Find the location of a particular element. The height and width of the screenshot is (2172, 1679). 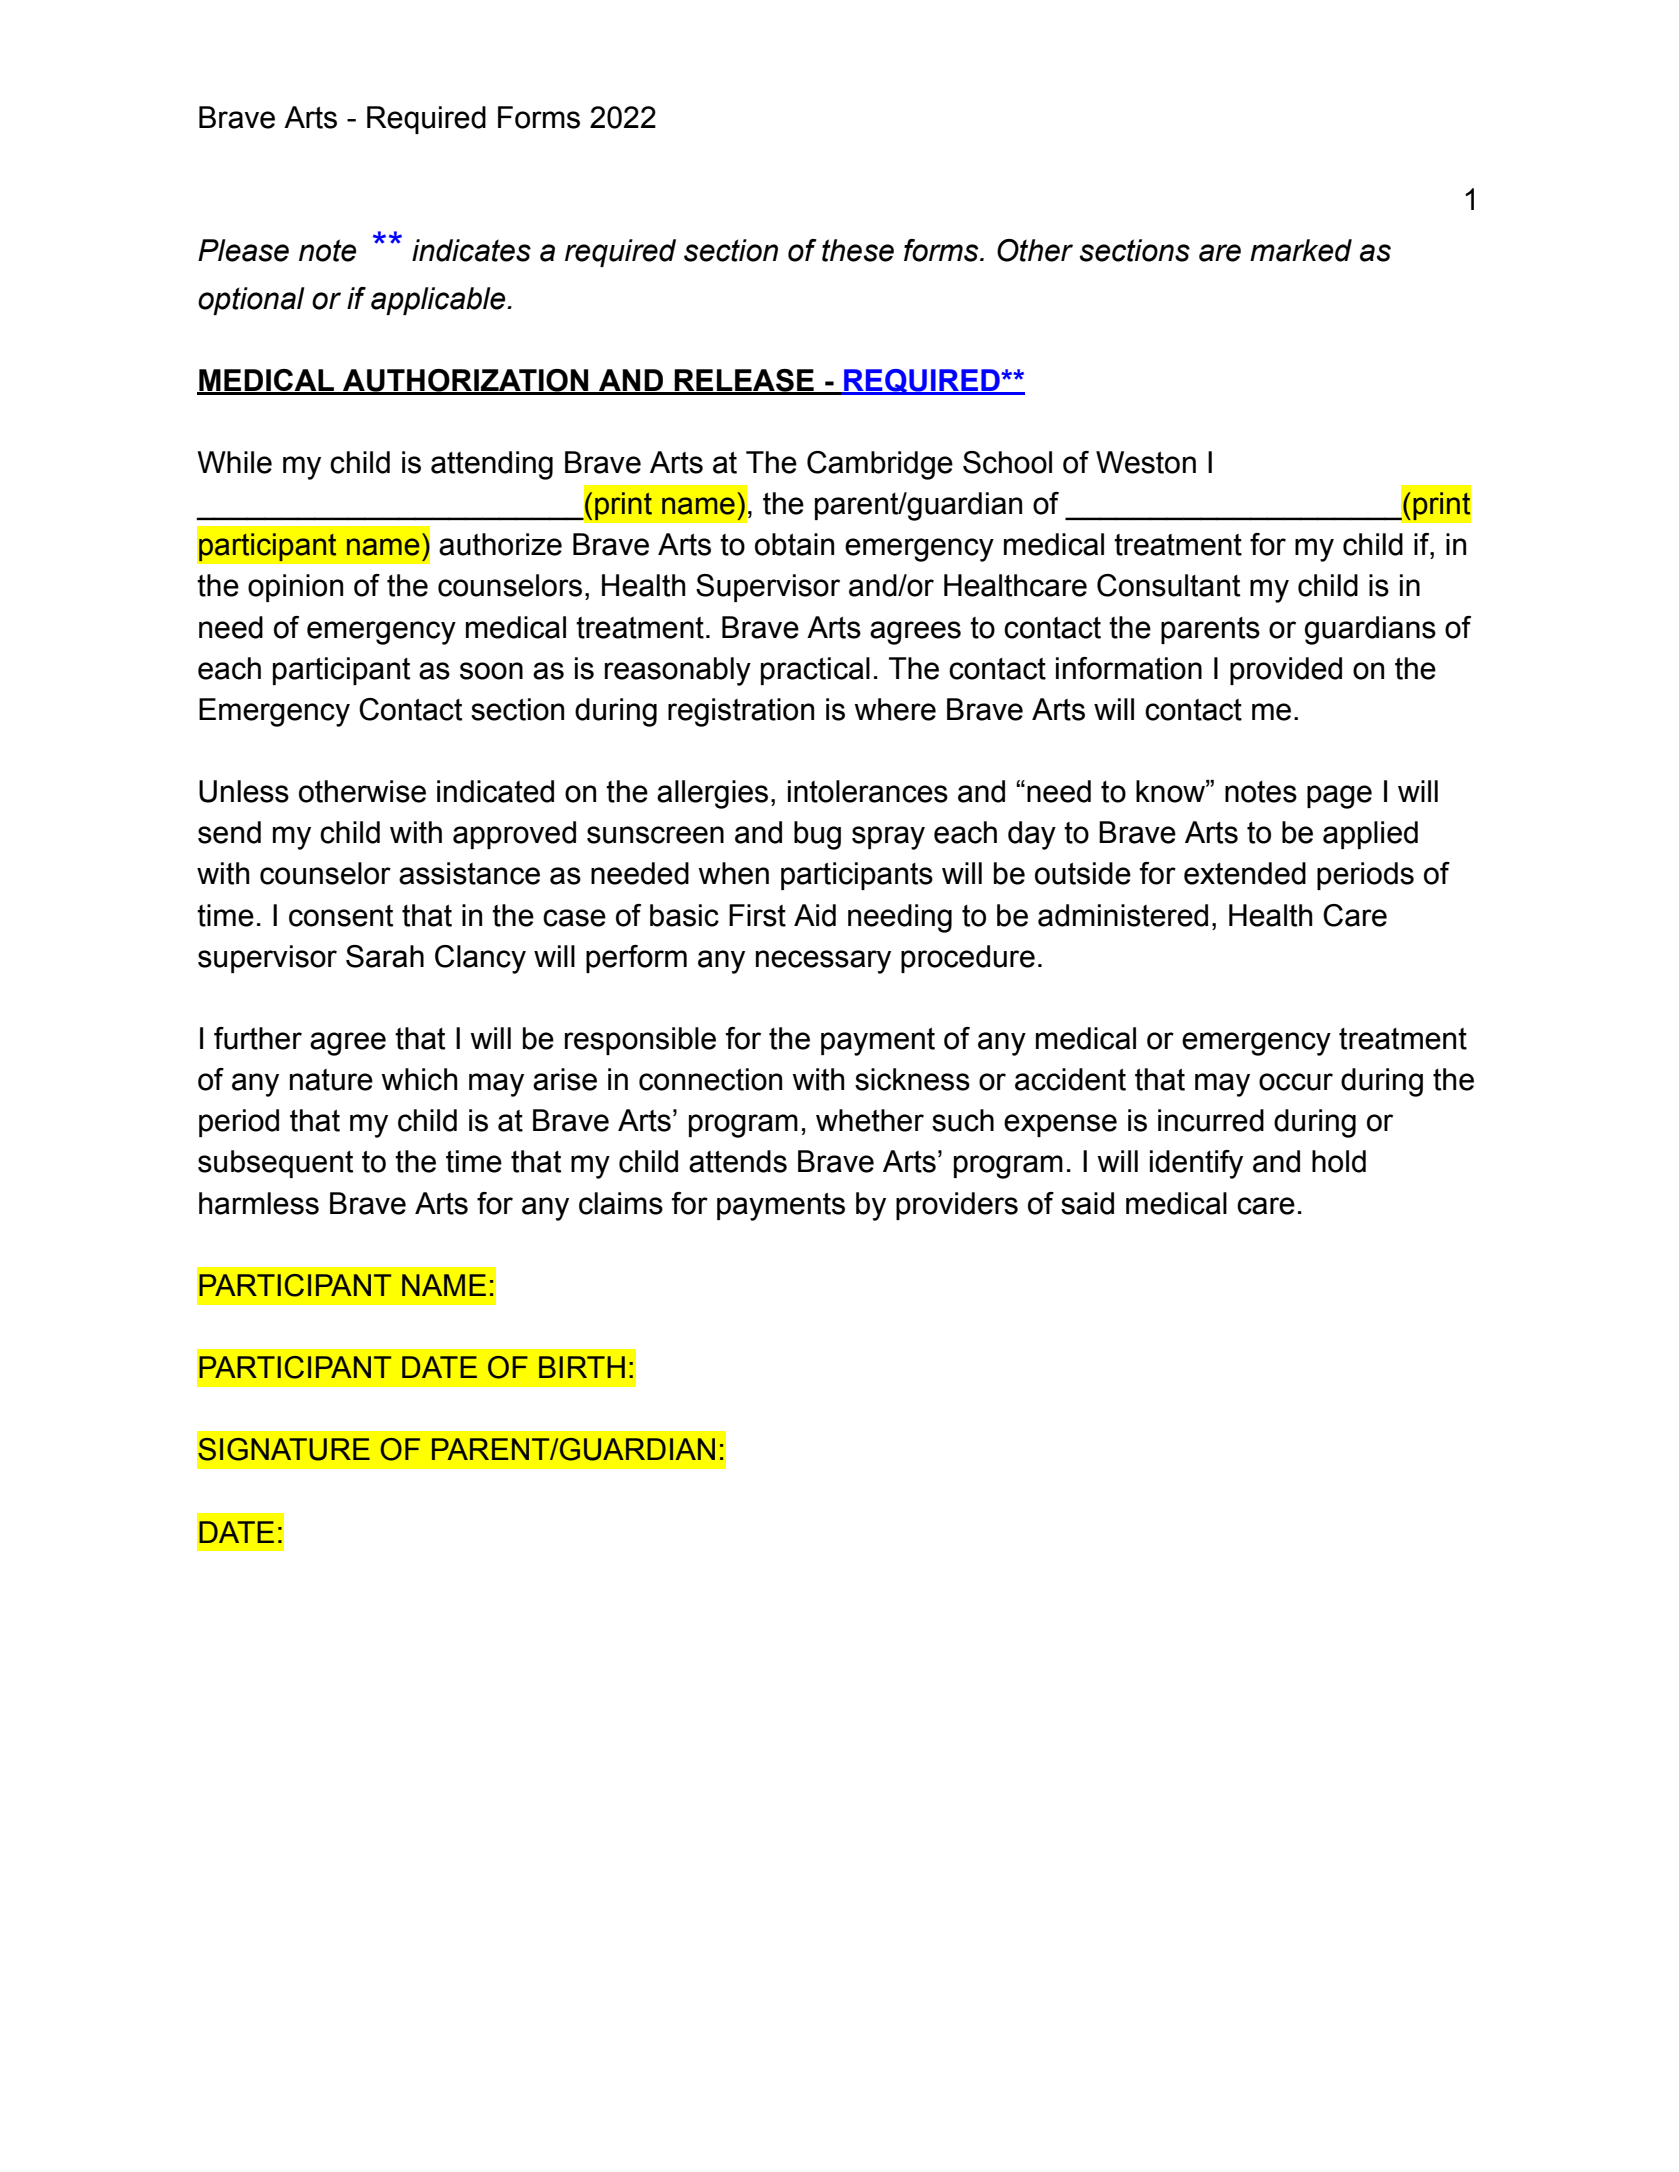

marked is located at coordinates (1301, 250).
